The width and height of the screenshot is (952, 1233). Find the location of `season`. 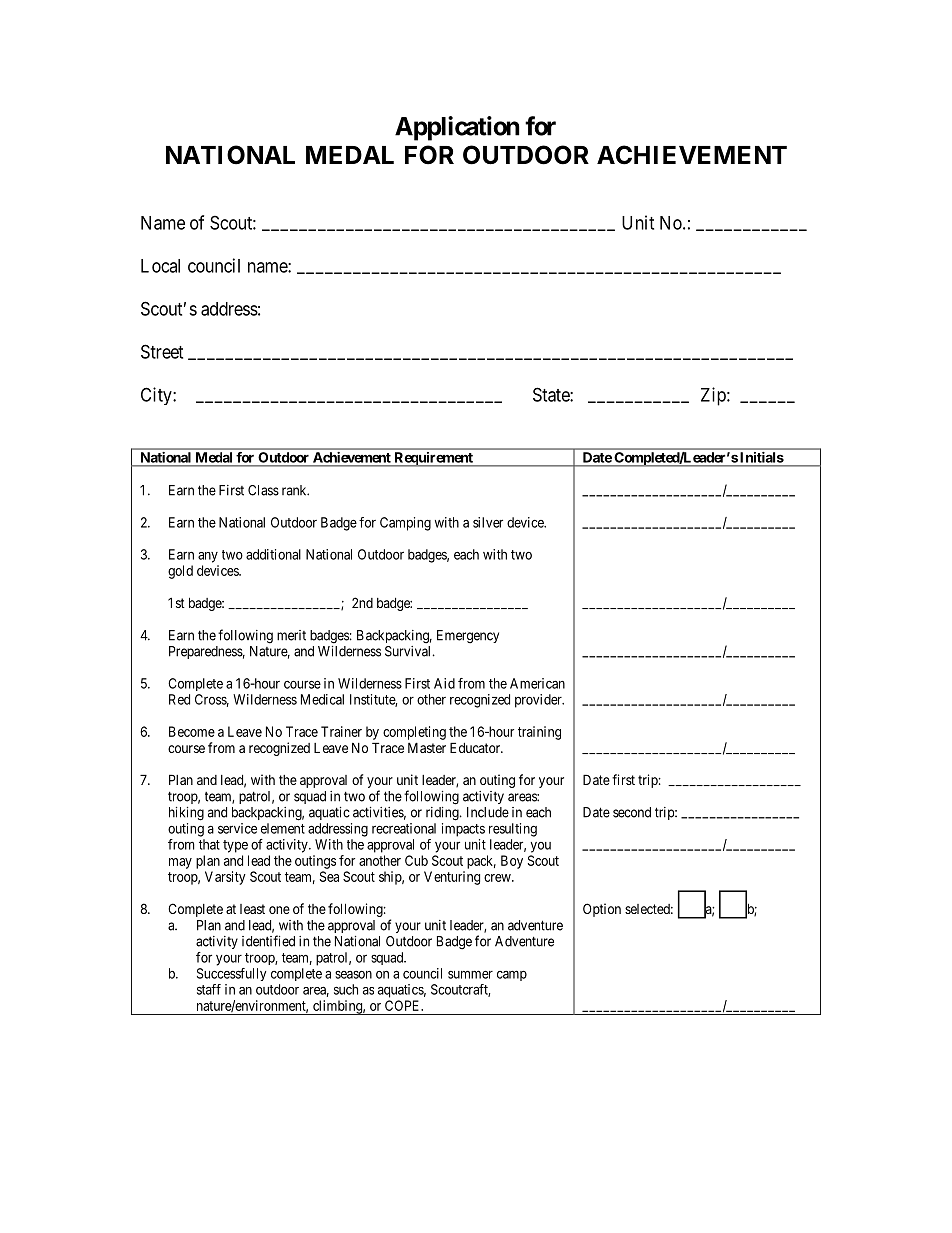

season is located at coordinates (353, 975).
